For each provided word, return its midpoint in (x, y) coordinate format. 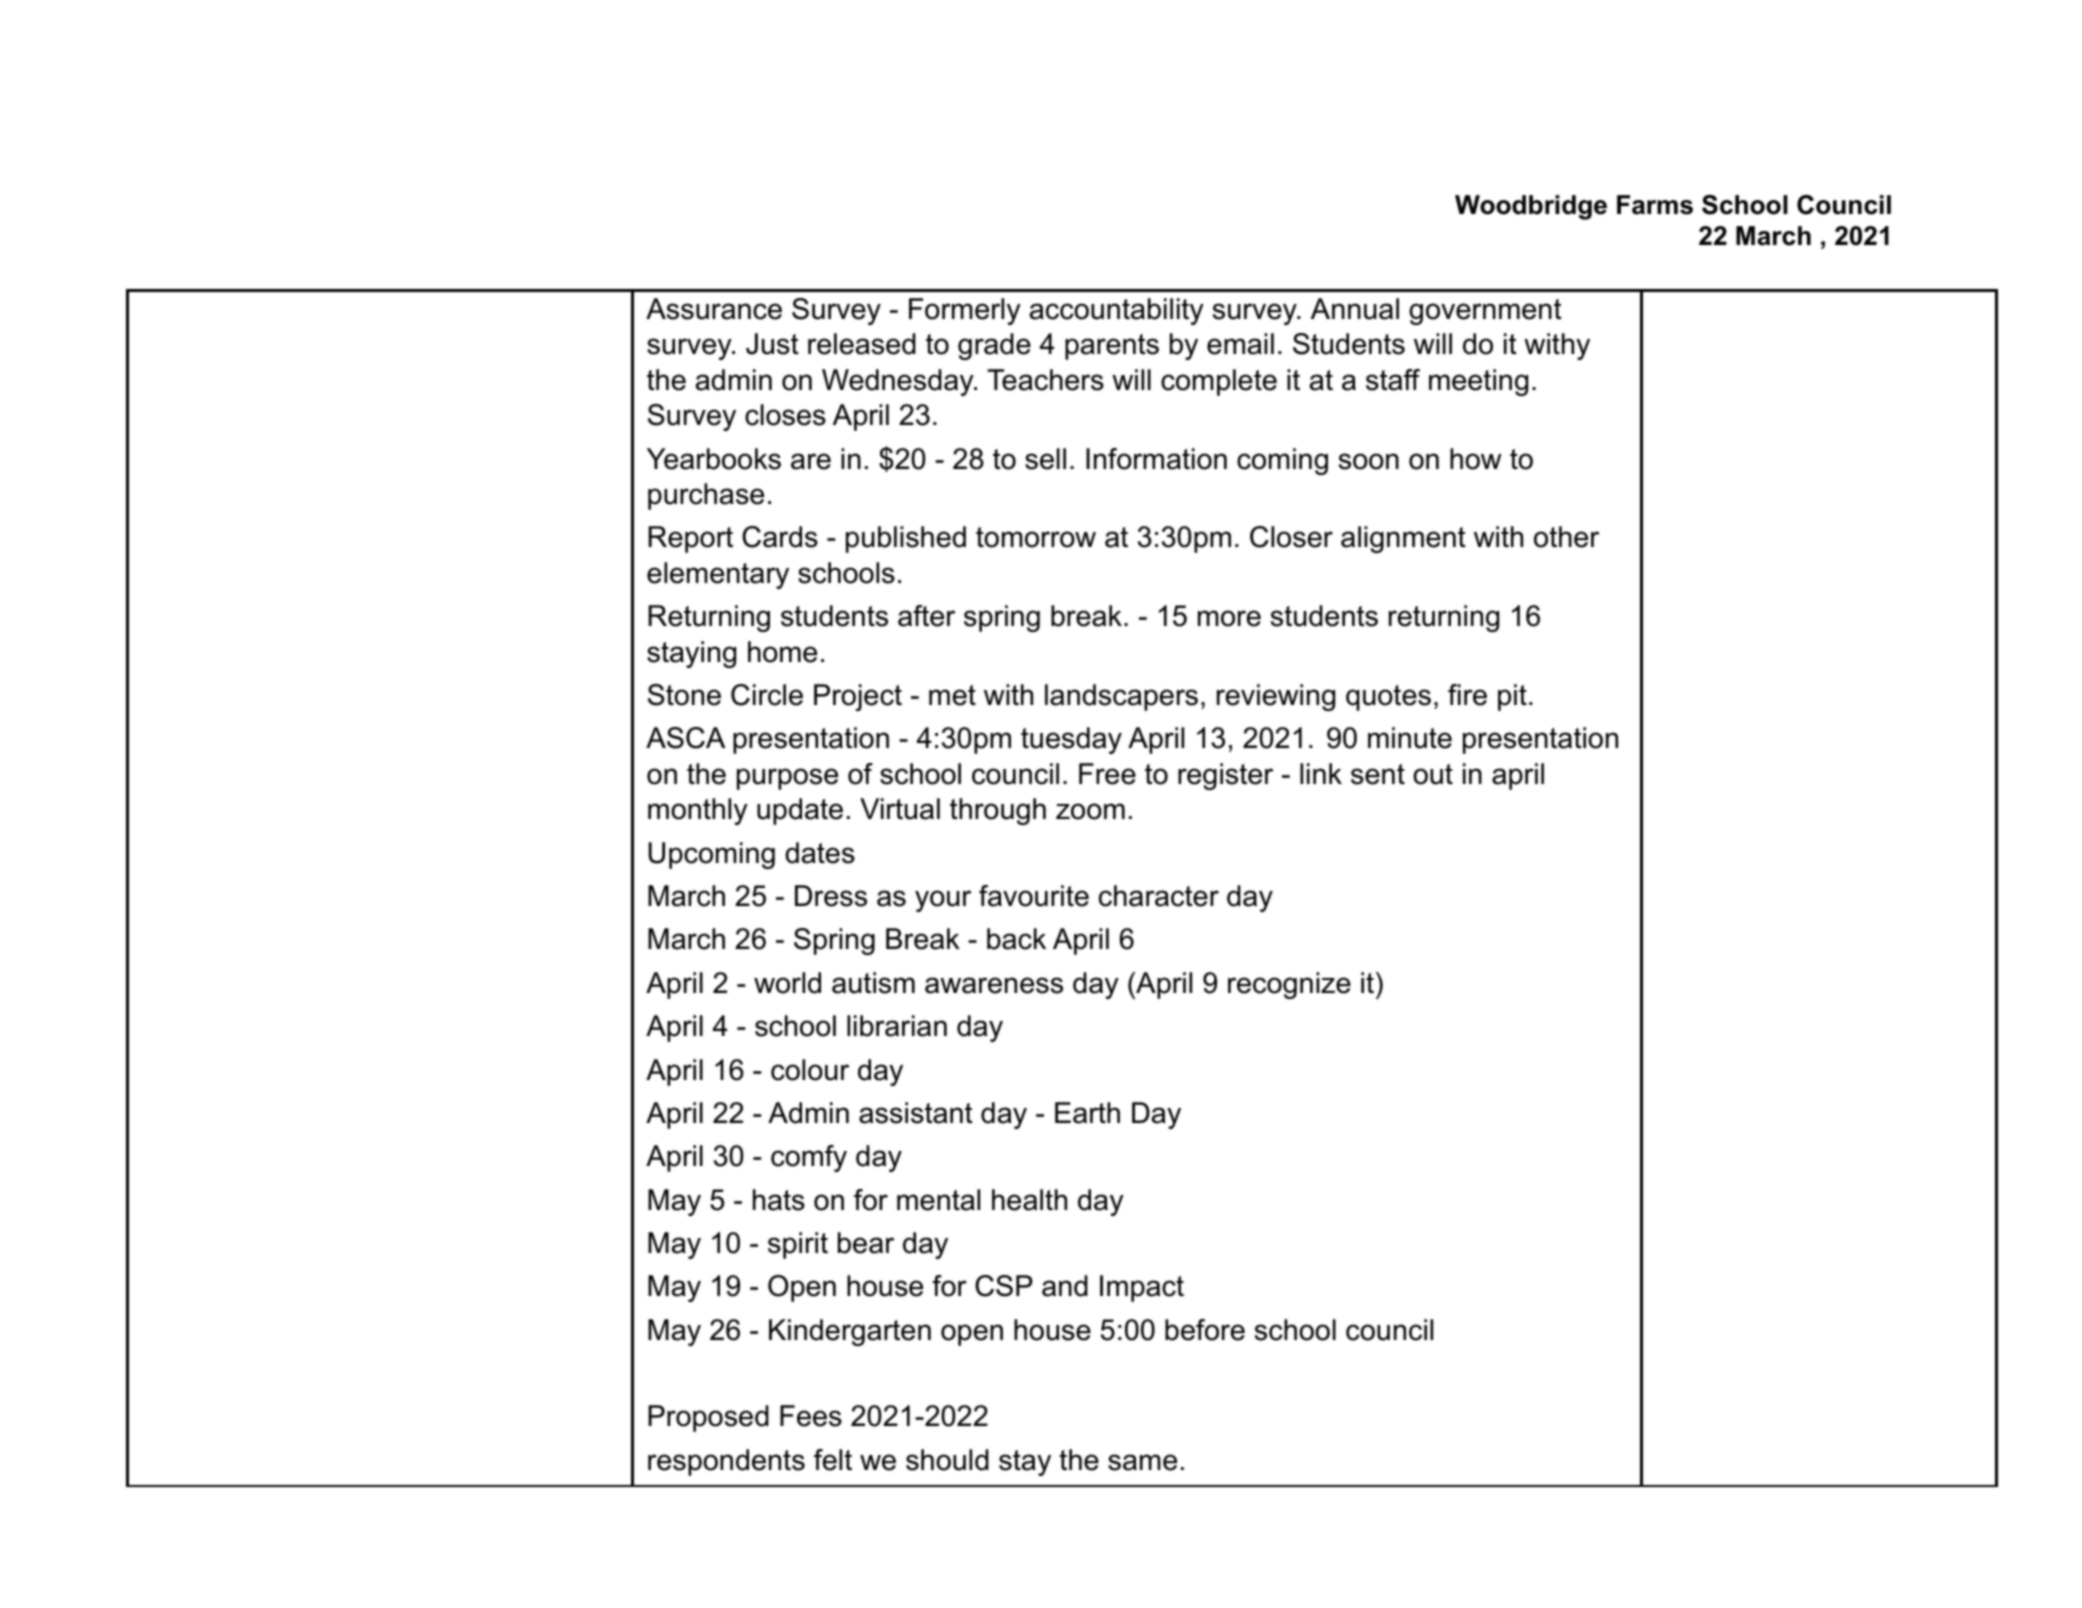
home (782, 652)
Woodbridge (1531, 207)
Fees (811, 1416)
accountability (1117, 311)
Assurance (714, 309)
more (1229, 618)
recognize (1289, 985)
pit (1512, 697)
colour (810, 1070)
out (1433, 774)
